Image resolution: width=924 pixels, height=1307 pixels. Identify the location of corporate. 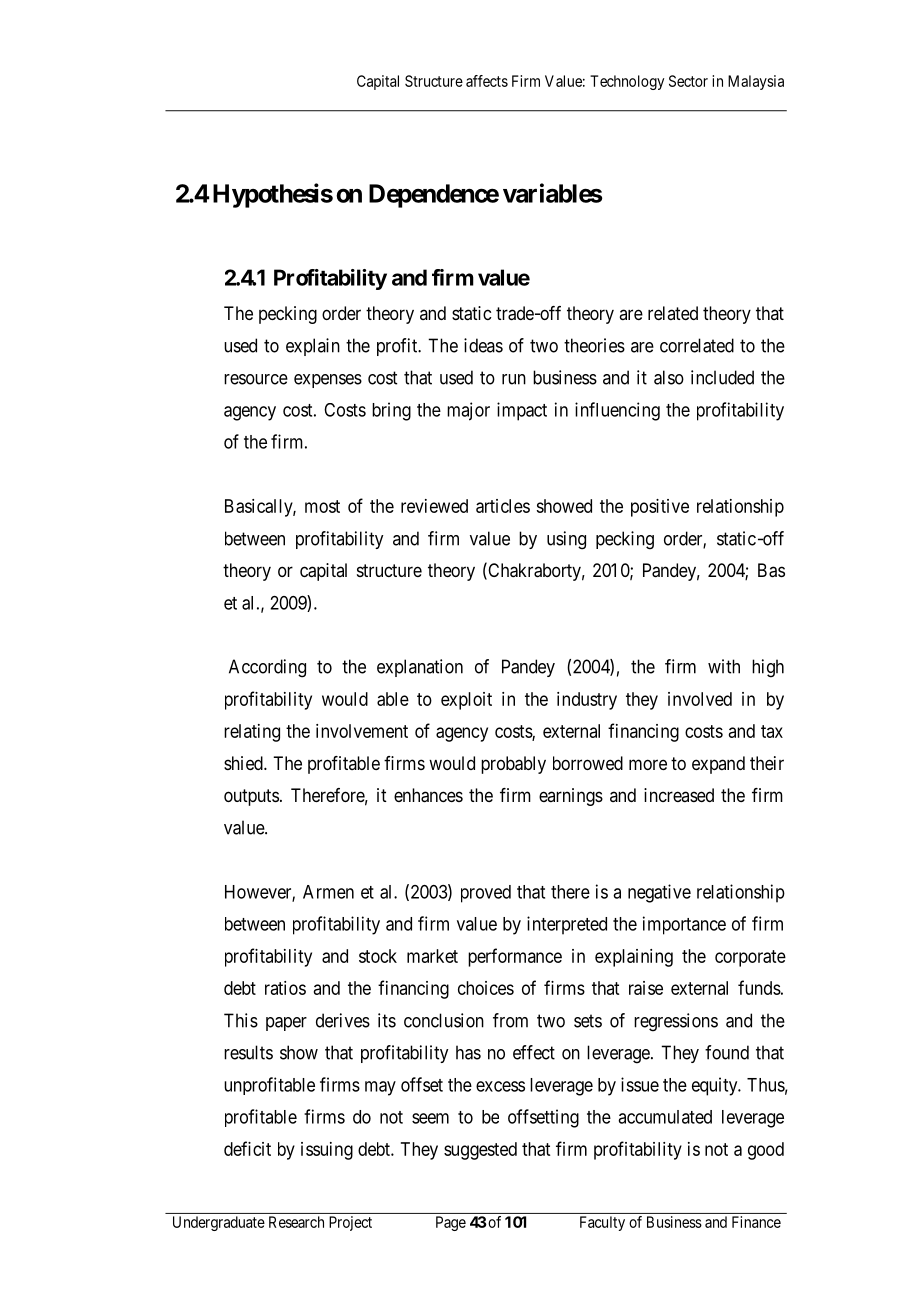
(750, 958).
